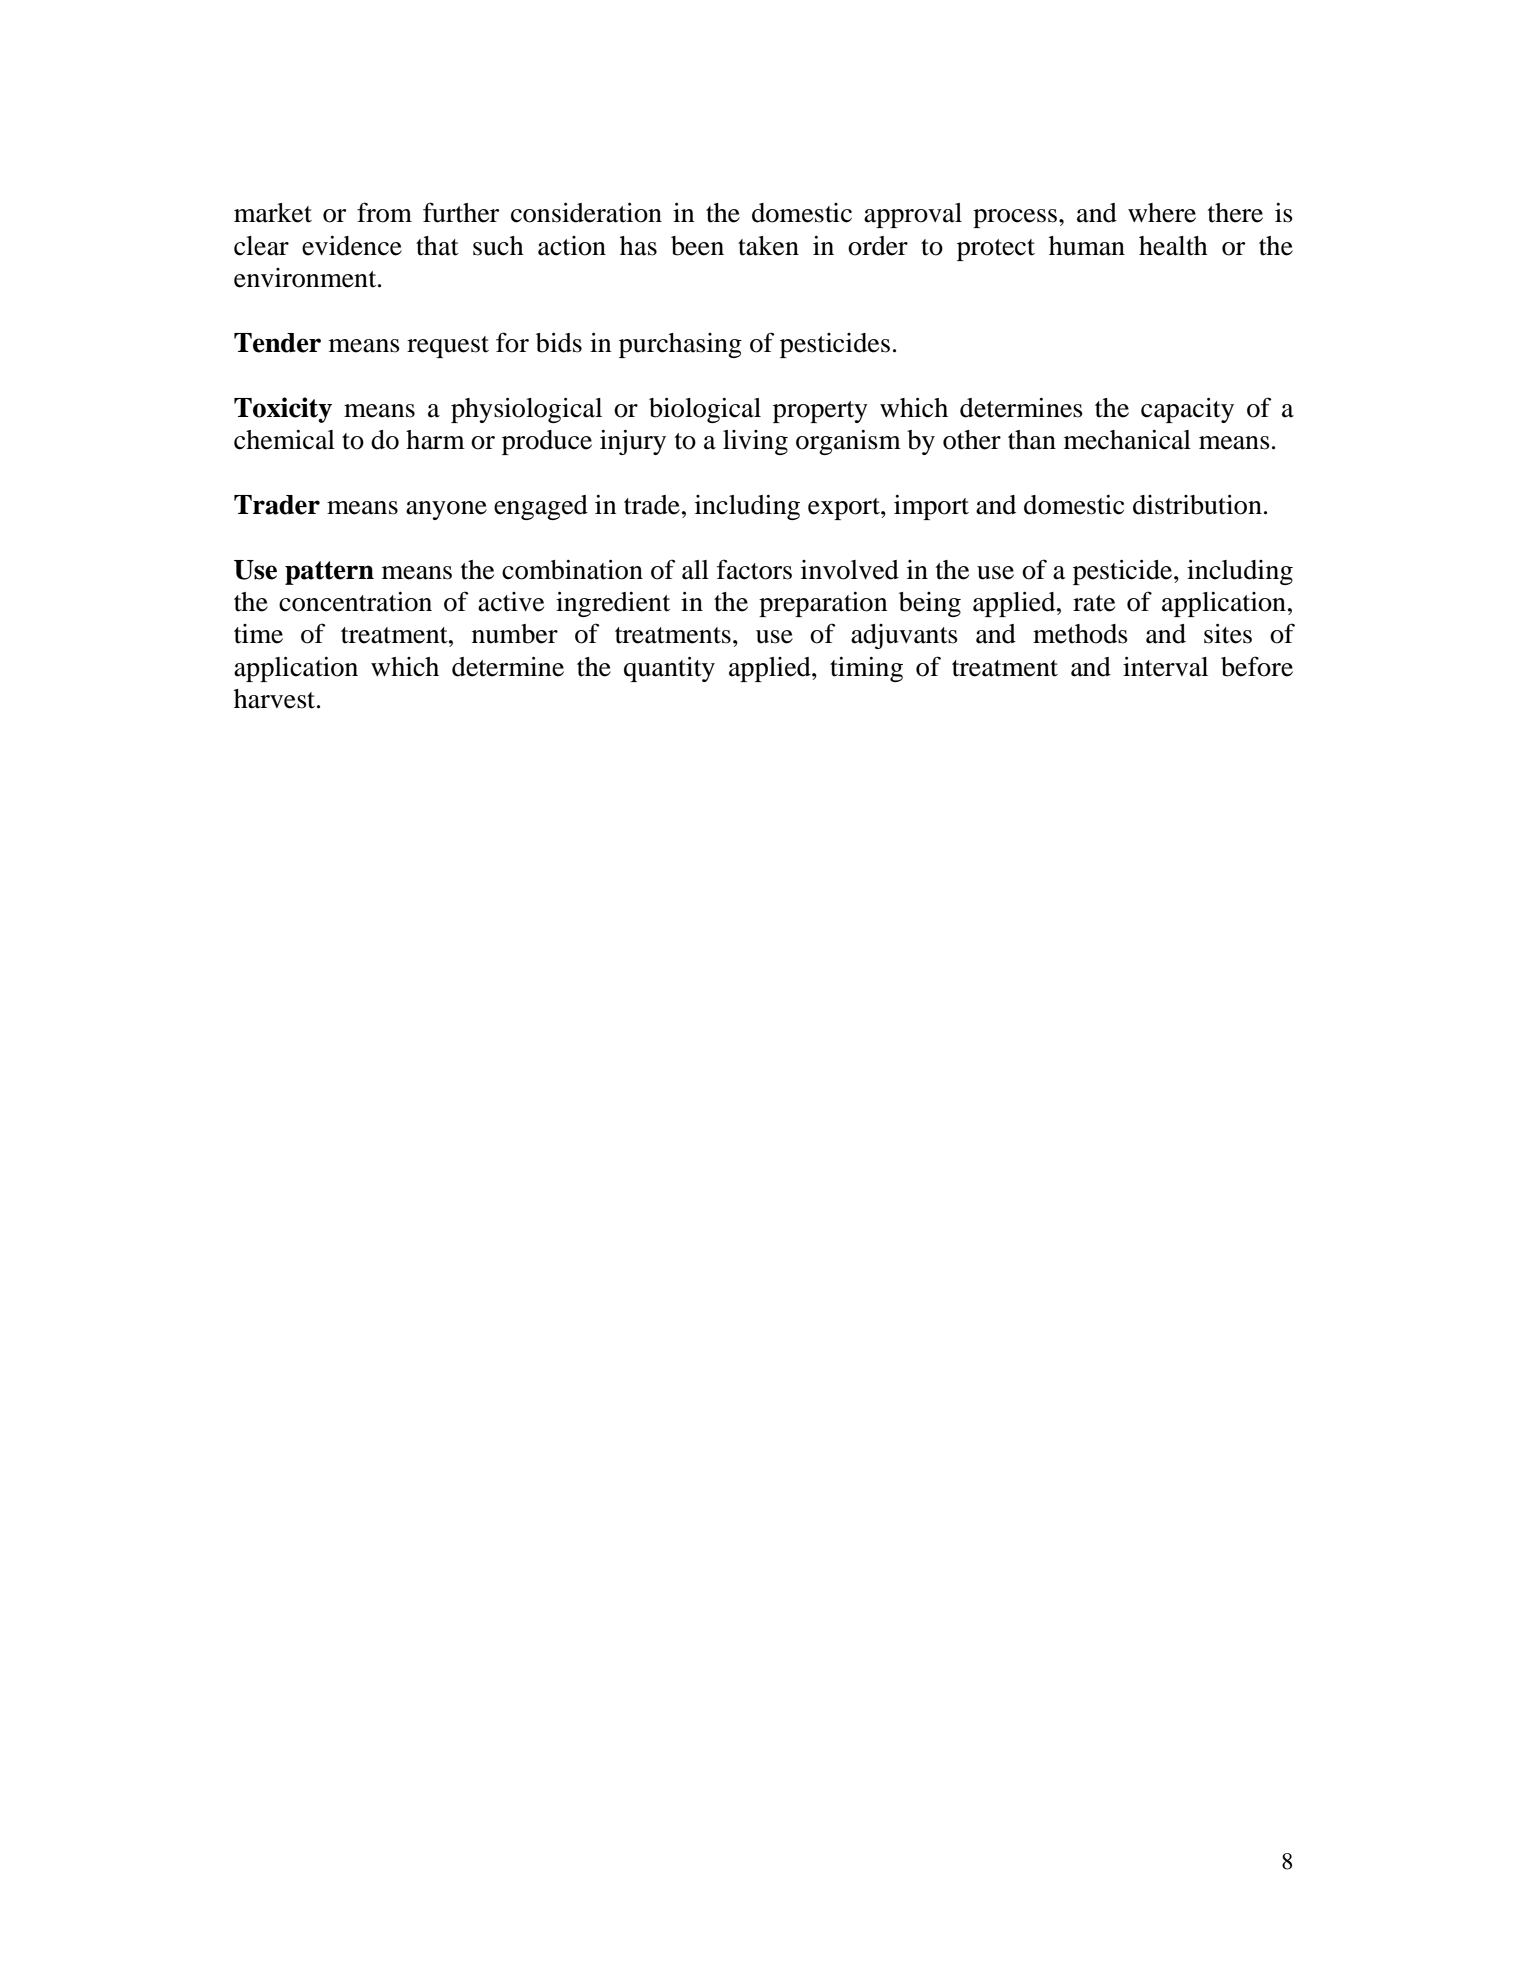  I want to click on interval, so click(1165, 667).
